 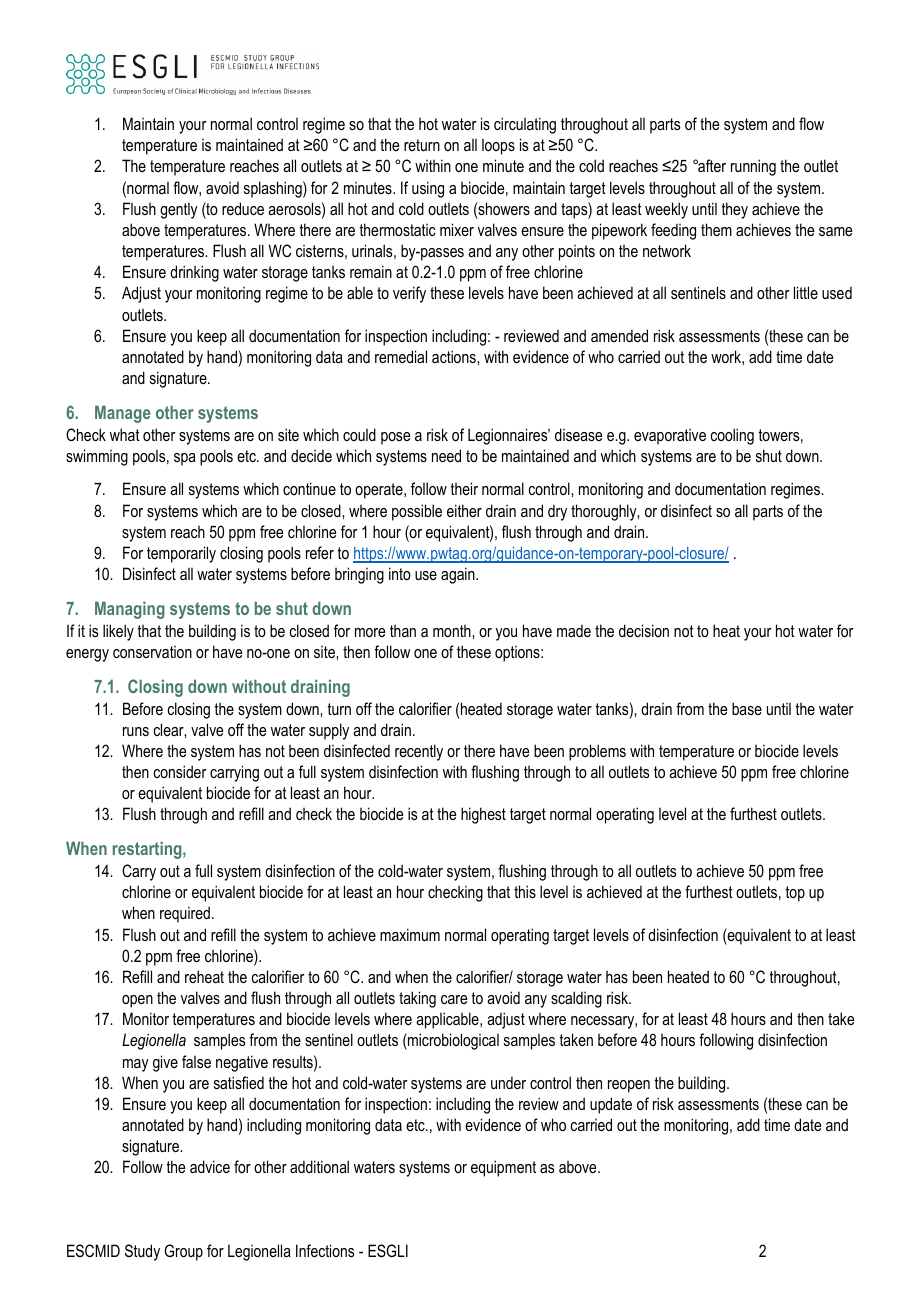 What do you see at coordinates (498, 147) in the document?
I see `loops` at bounding box center [498, 147].
